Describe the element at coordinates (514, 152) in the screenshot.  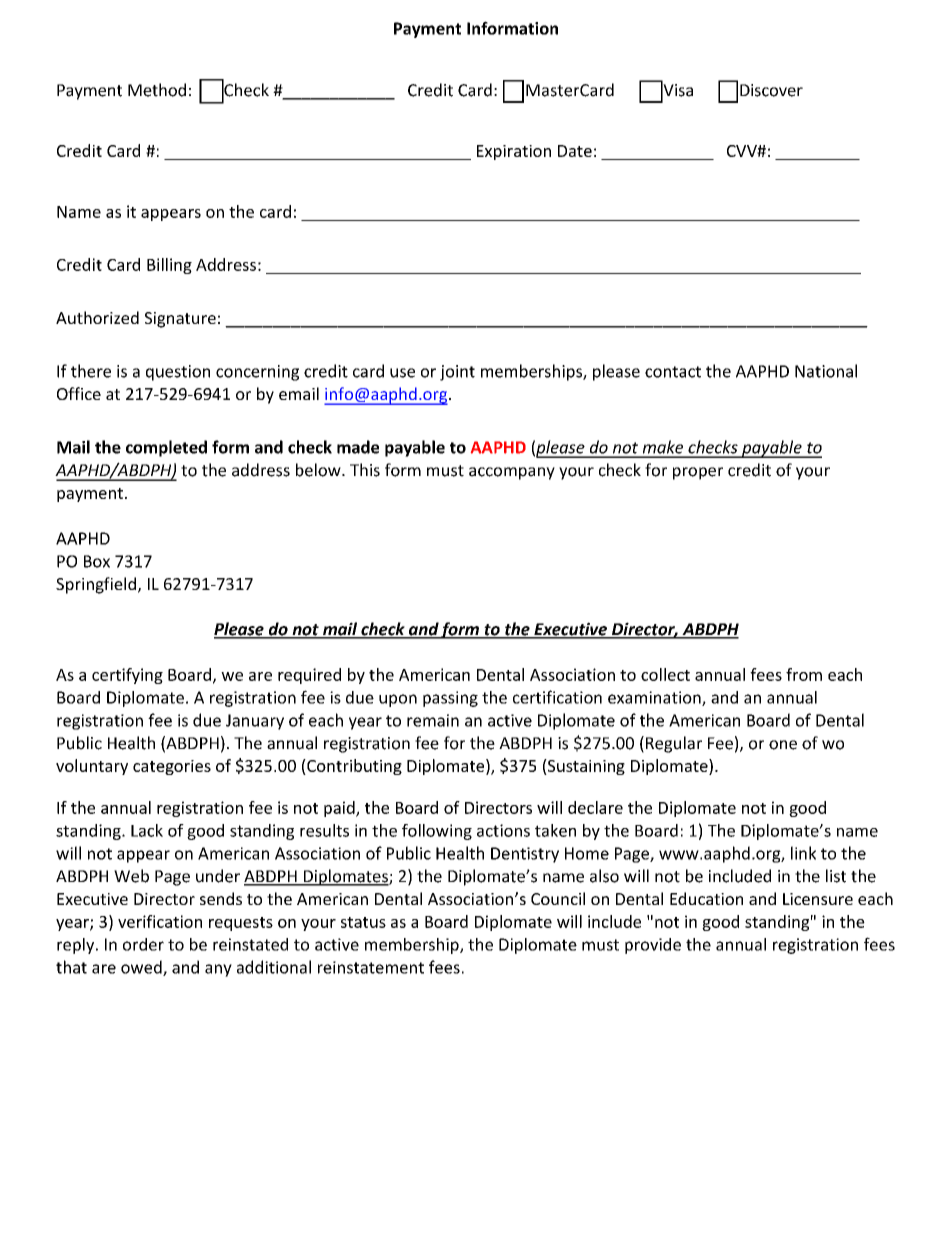
I see `Expiration` at that location.
